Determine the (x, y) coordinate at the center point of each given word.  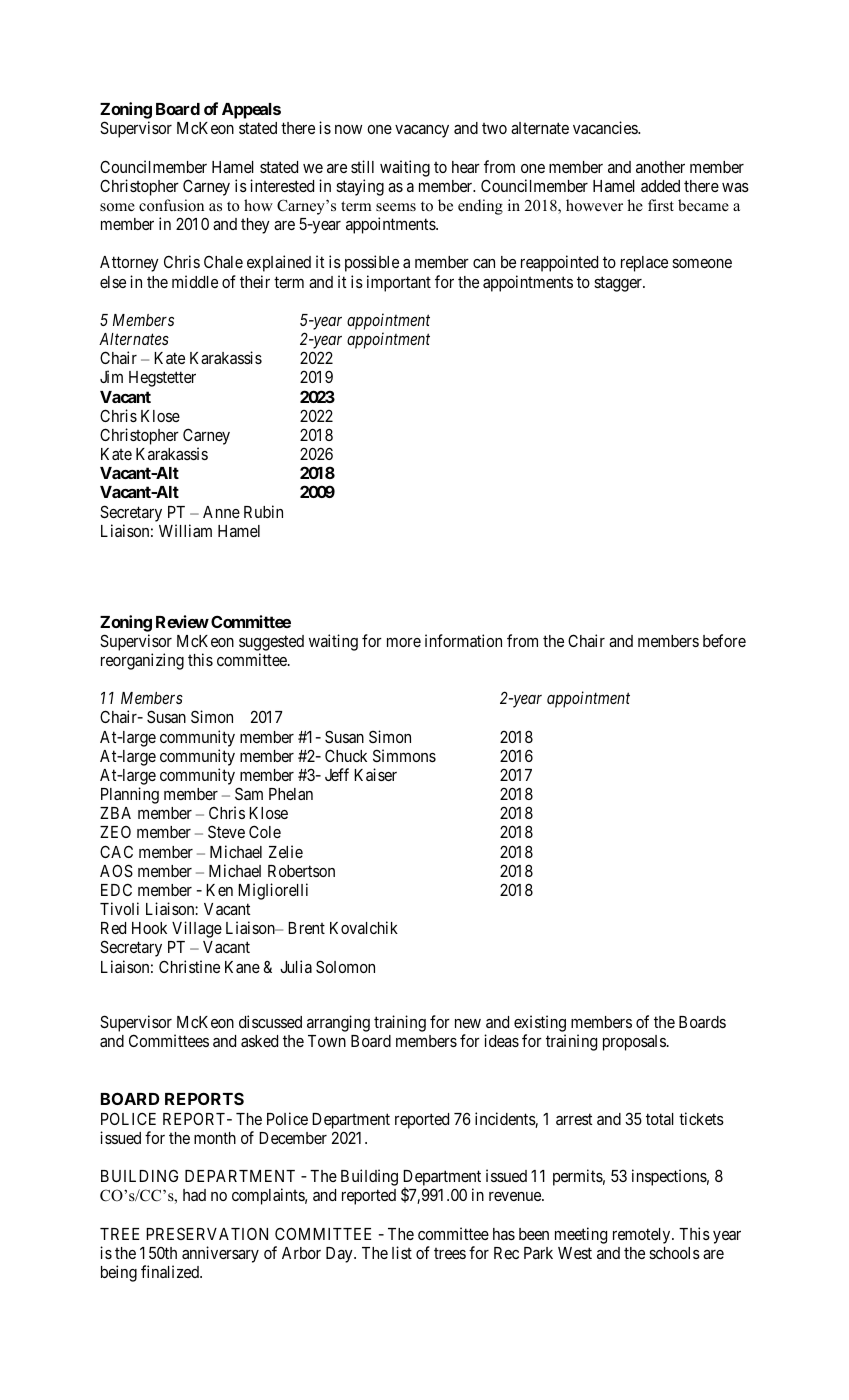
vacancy (422, 131)
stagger (619, 284)
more (404, 642)
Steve (226, 831)
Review (182, 621)
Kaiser (375, 774)
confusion (171, 205)
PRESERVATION (207, 1233)
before (724, 640)
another (660, 167)
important (399, 283)
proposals (634, 1043)
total (660, 1119)
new (468, 1023)
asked (259, 1041)
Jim (111, 376)
